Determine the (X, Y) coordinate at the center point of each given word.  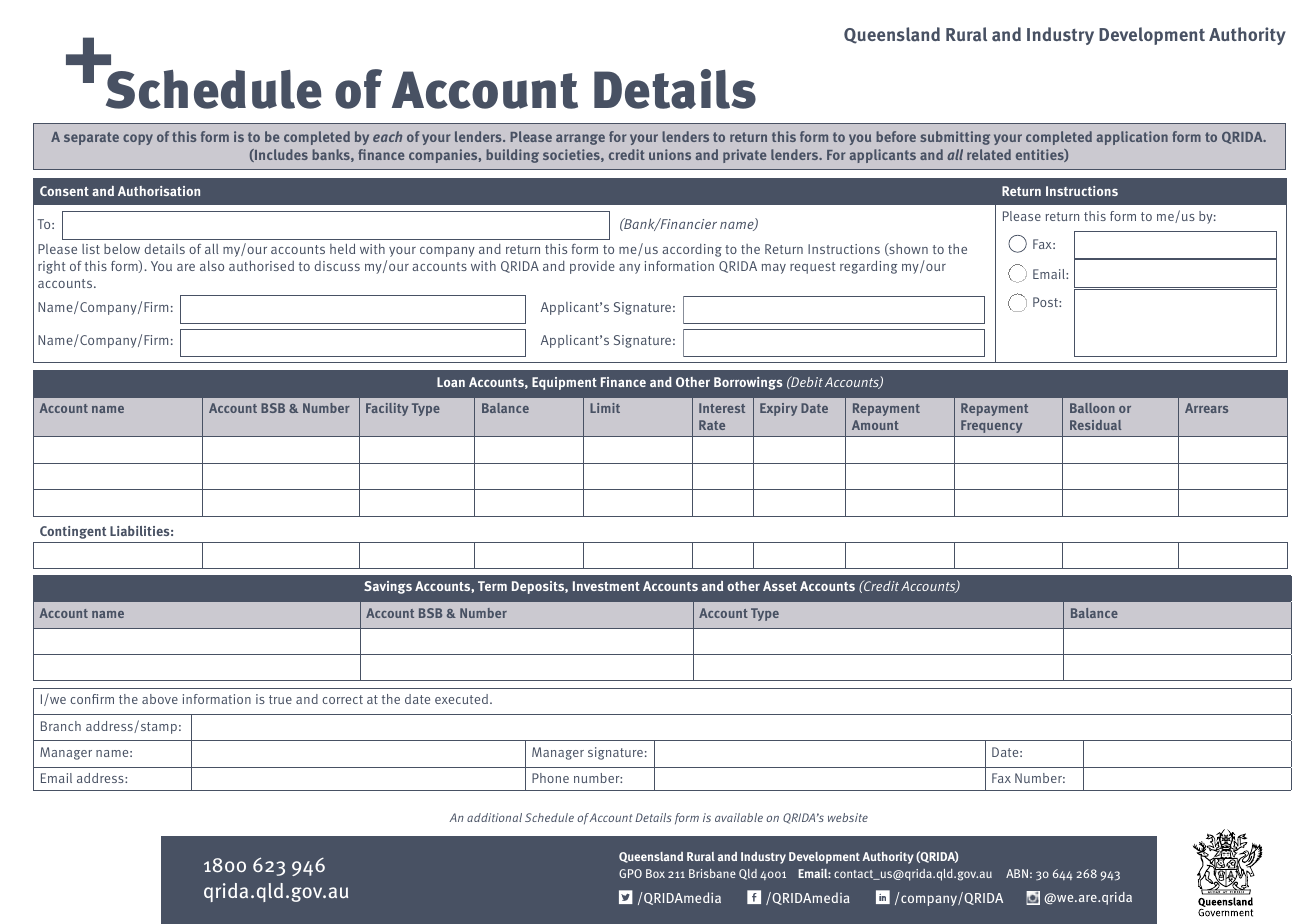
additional (494, 817)
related (989, 154)
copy (138, 139)
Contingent (73, 532)
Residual (1095, 425)
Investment (606, 586)
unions (670, 154)
